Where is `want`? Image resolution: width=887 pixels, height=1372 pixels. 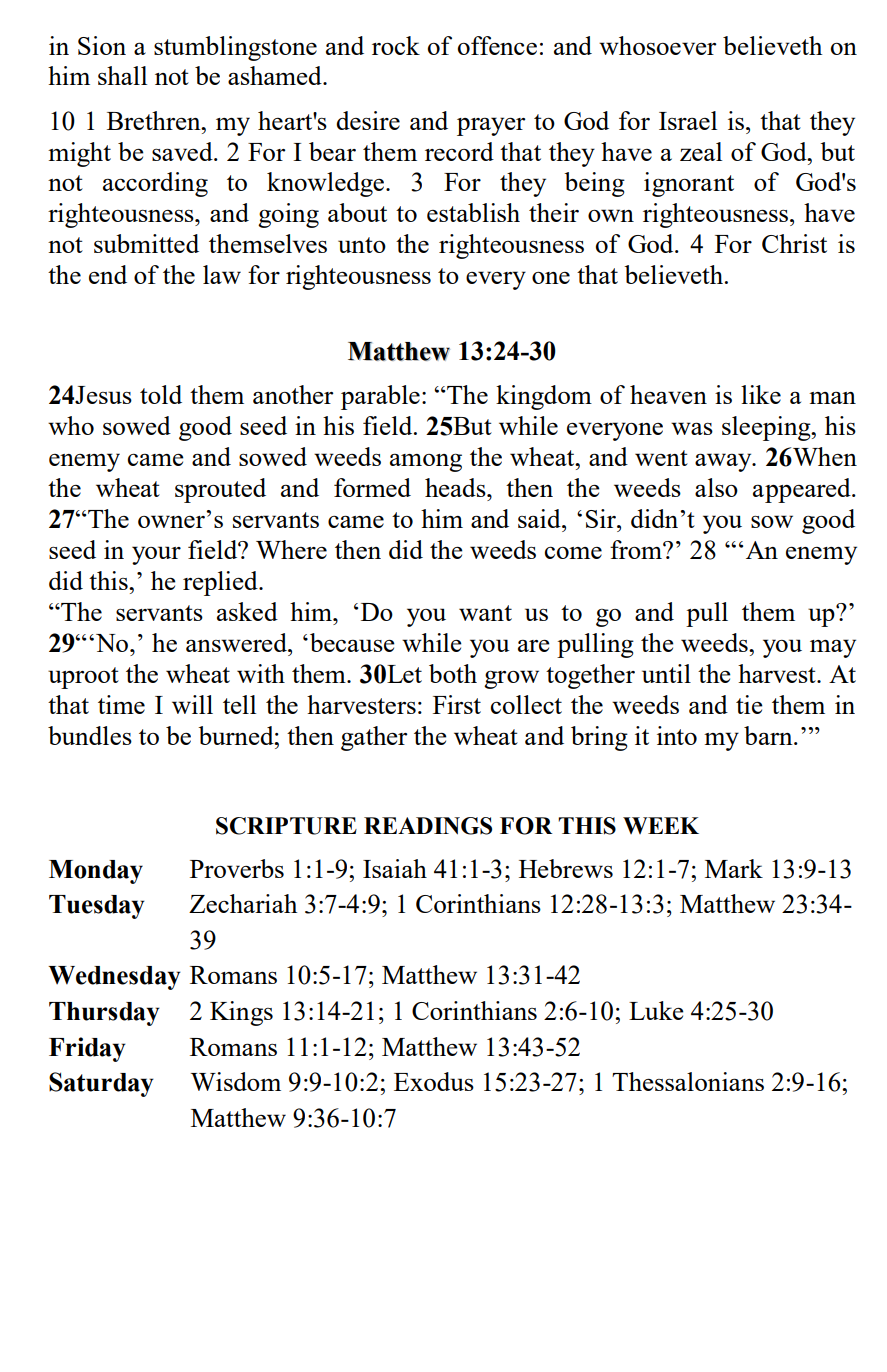
want is located at coordinates (485, 613).
